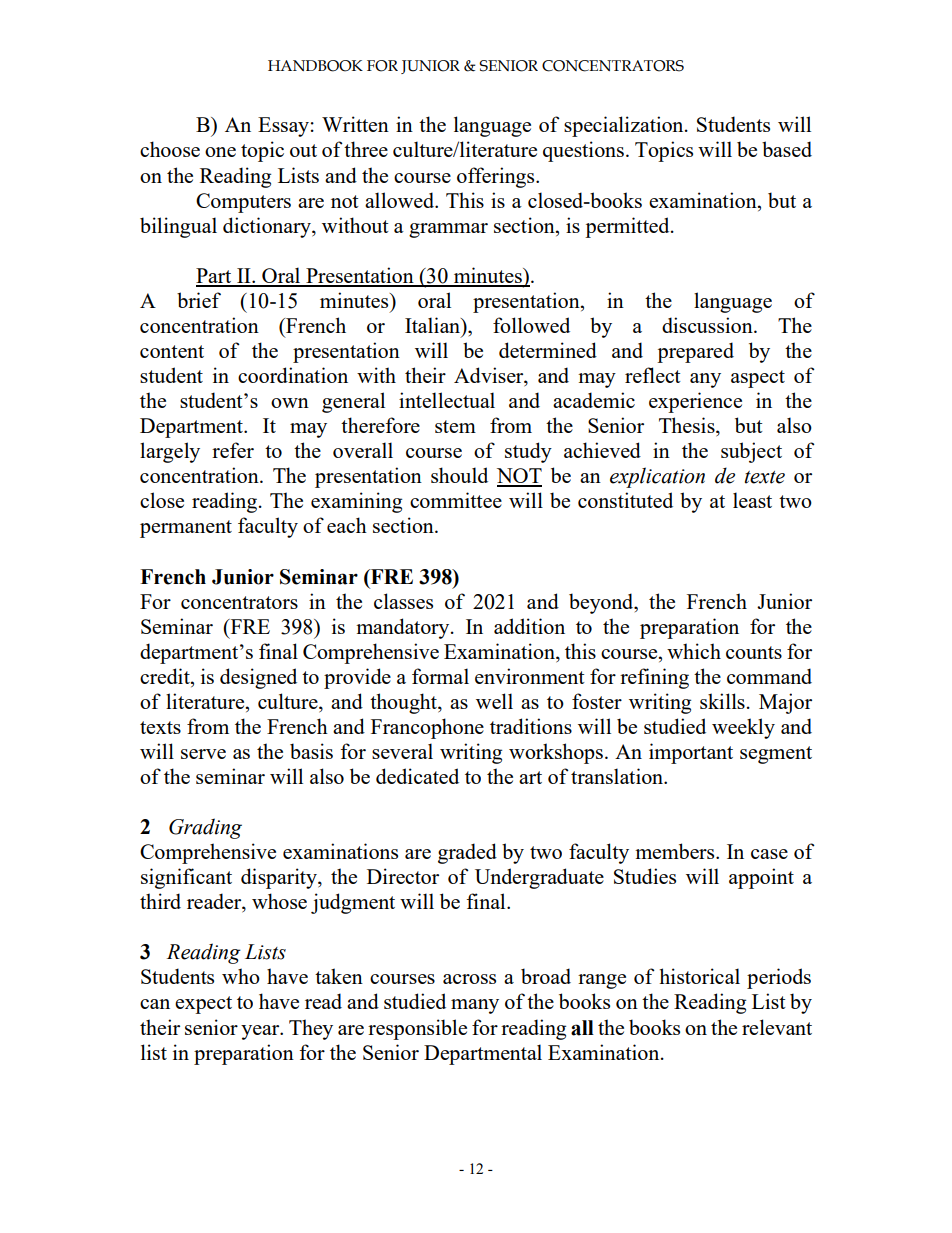  What do you see at coordinates (203, 1005) in the screenshot?
I see `expect` at bounding box center [203, 1005].
